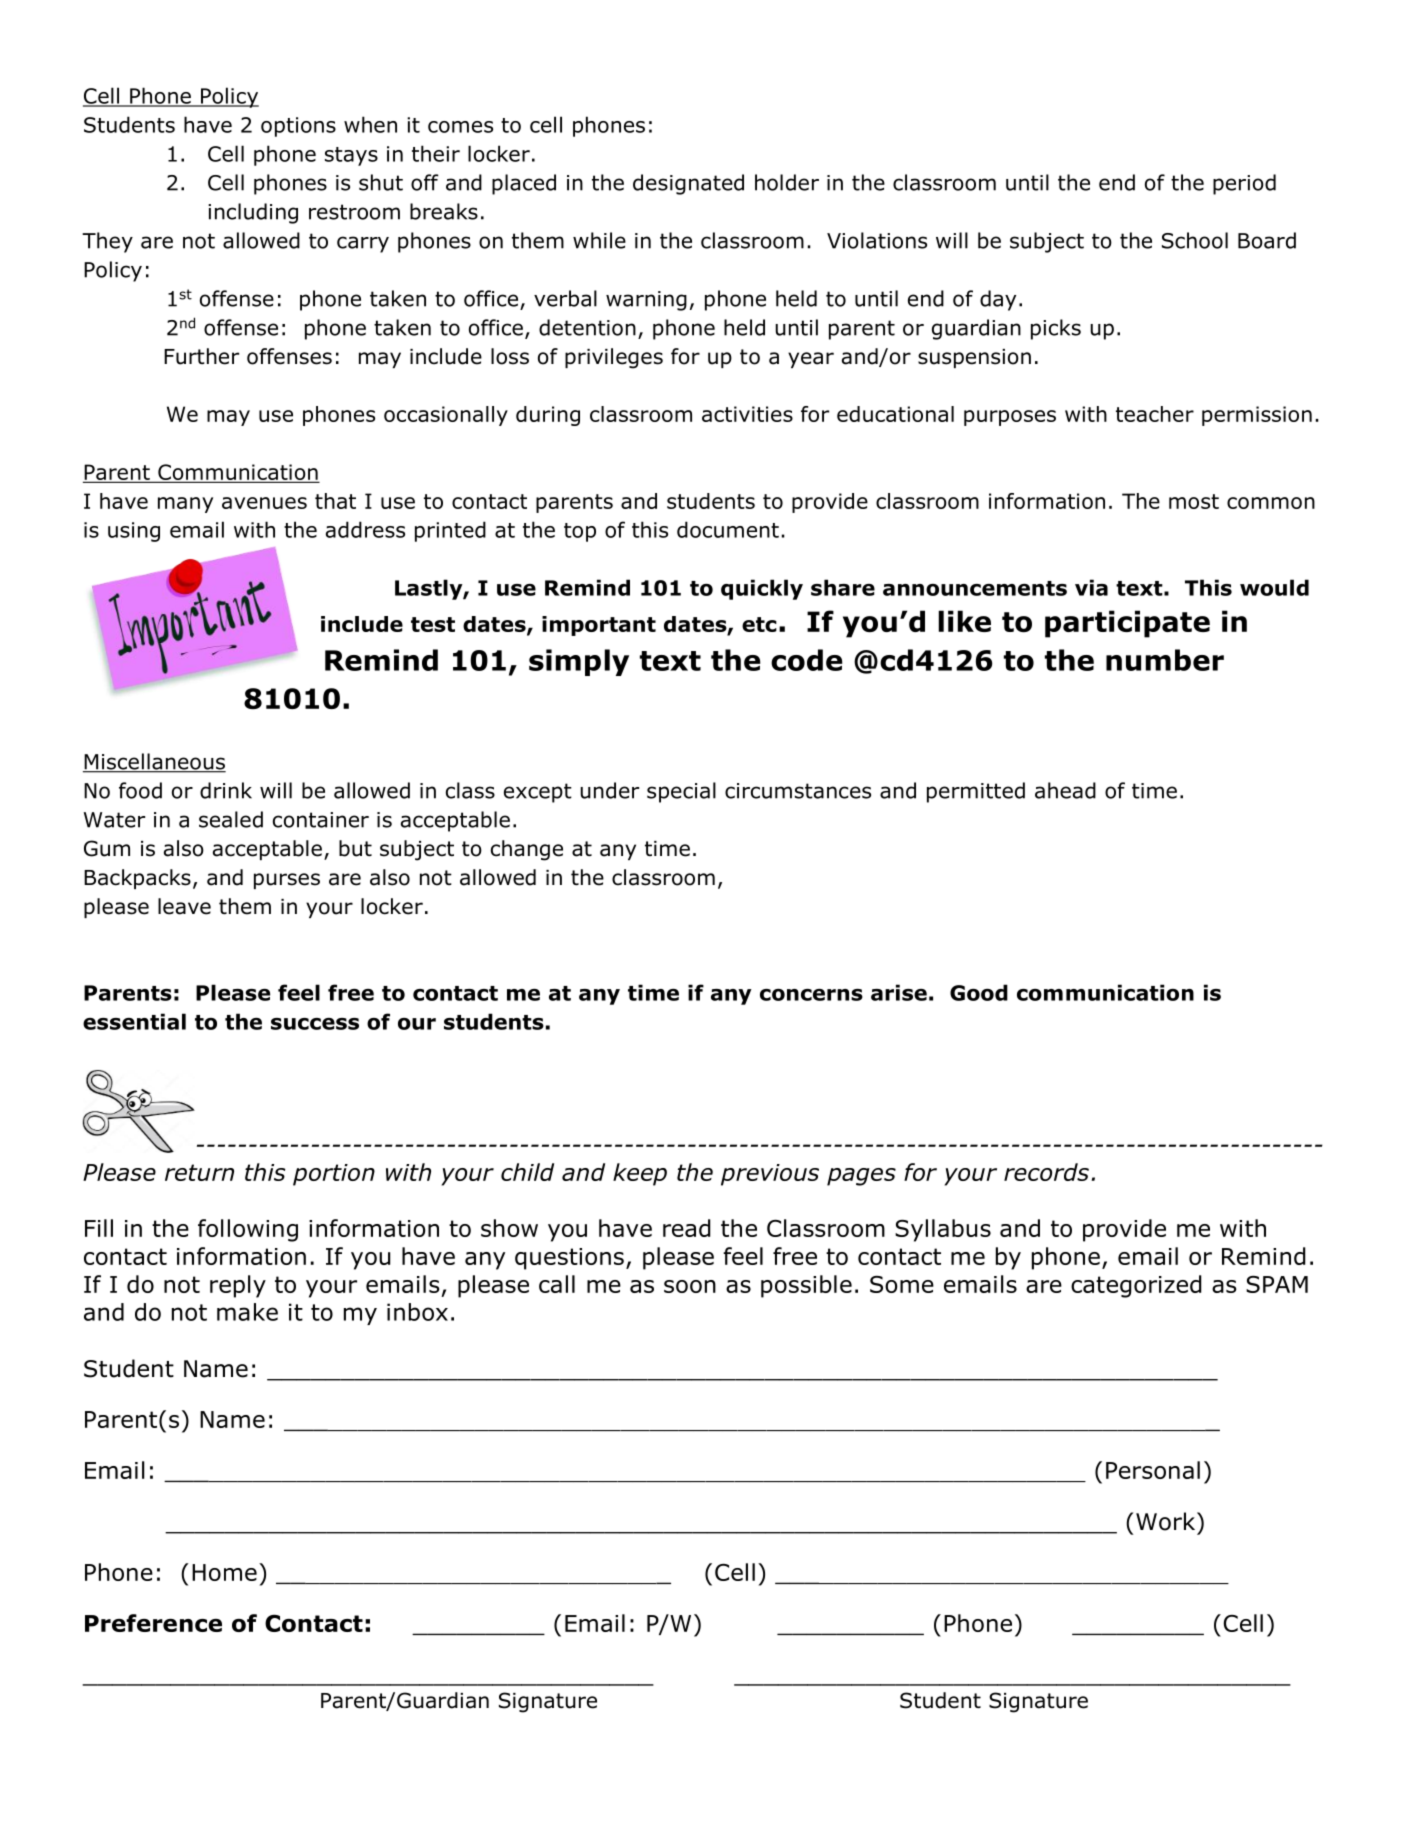  I want to click on Home, so click(224, 1572).
